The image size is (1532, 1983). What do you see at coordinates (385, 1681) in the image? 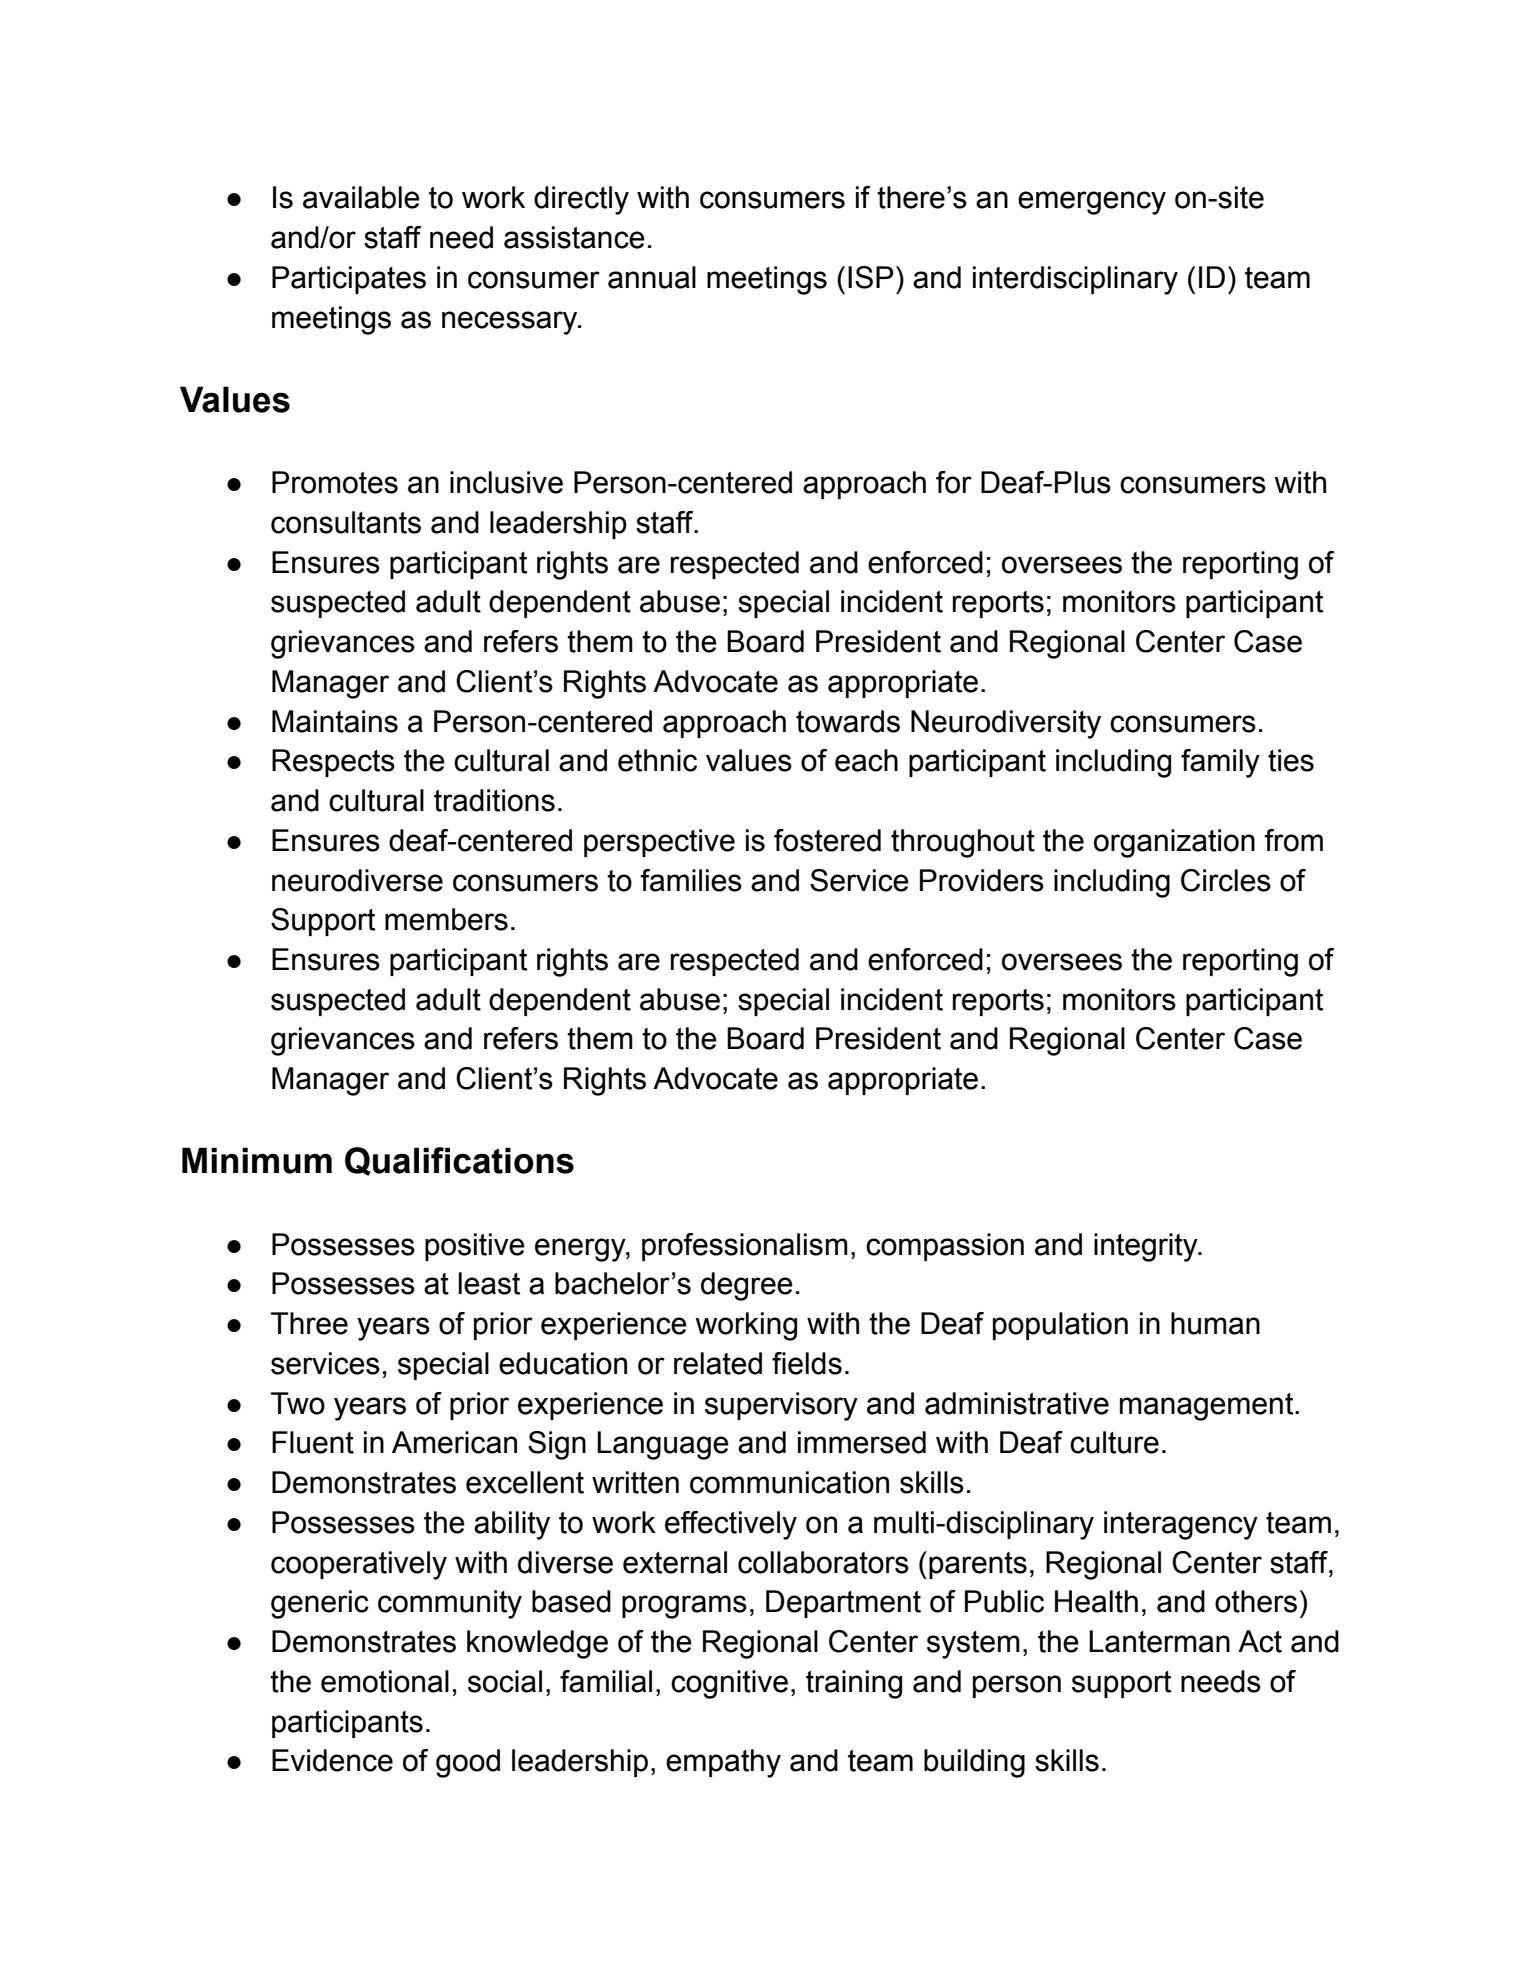
I see `emotional` at bounding box center [385, 1681].
